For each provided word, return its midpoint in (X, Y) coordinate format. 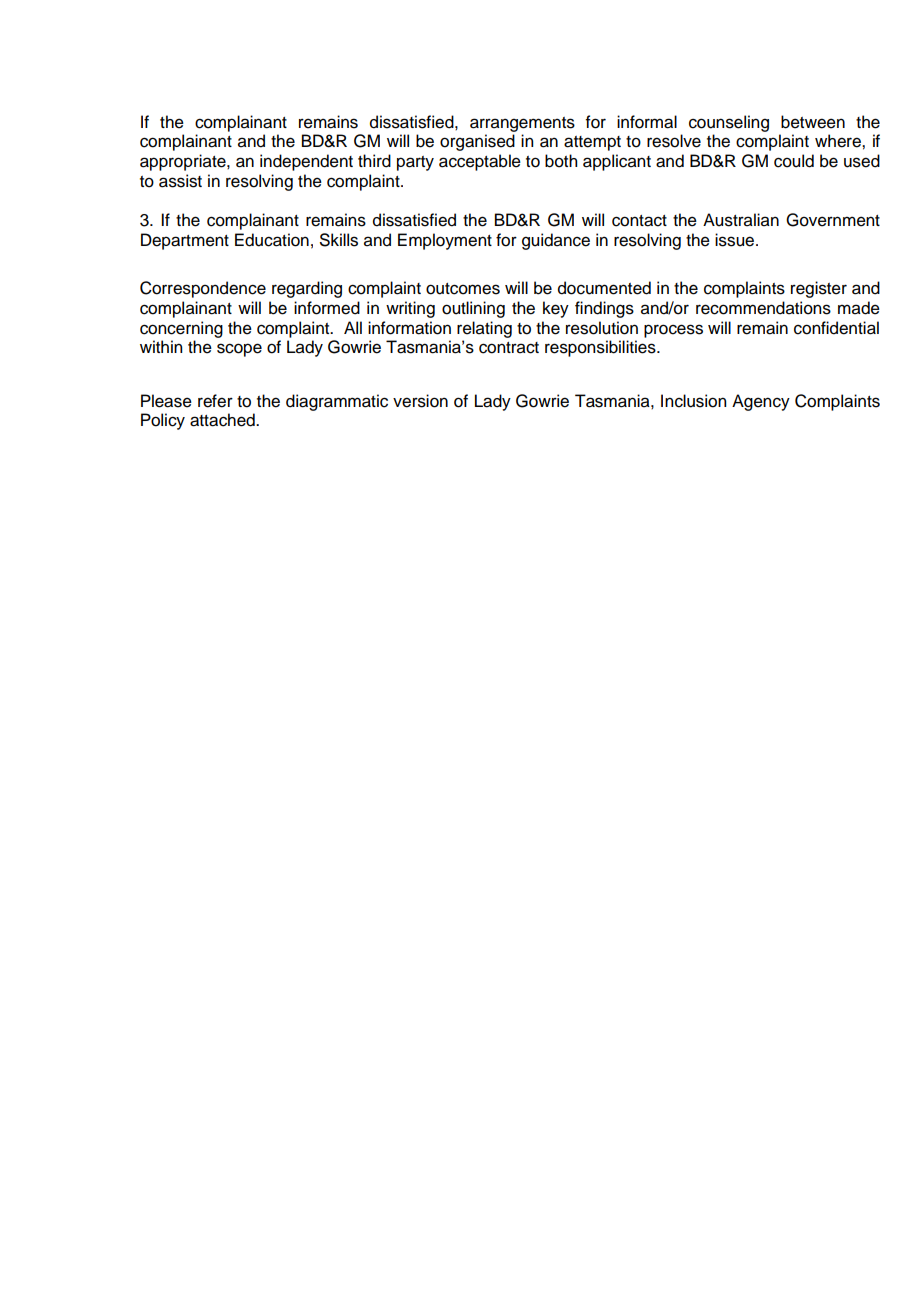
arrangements (522, 124)
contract (509, 348)
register (819, 289)
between (813, 122)
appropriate (184, 162)
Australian (741, 220)
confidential (836, 328)
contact (639, 221)
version (420, 401)
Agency (761, 402)
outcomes (463, 289)
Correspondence (203, 289)
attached (223, 420)
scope (239, 350)
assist (180, 181)
